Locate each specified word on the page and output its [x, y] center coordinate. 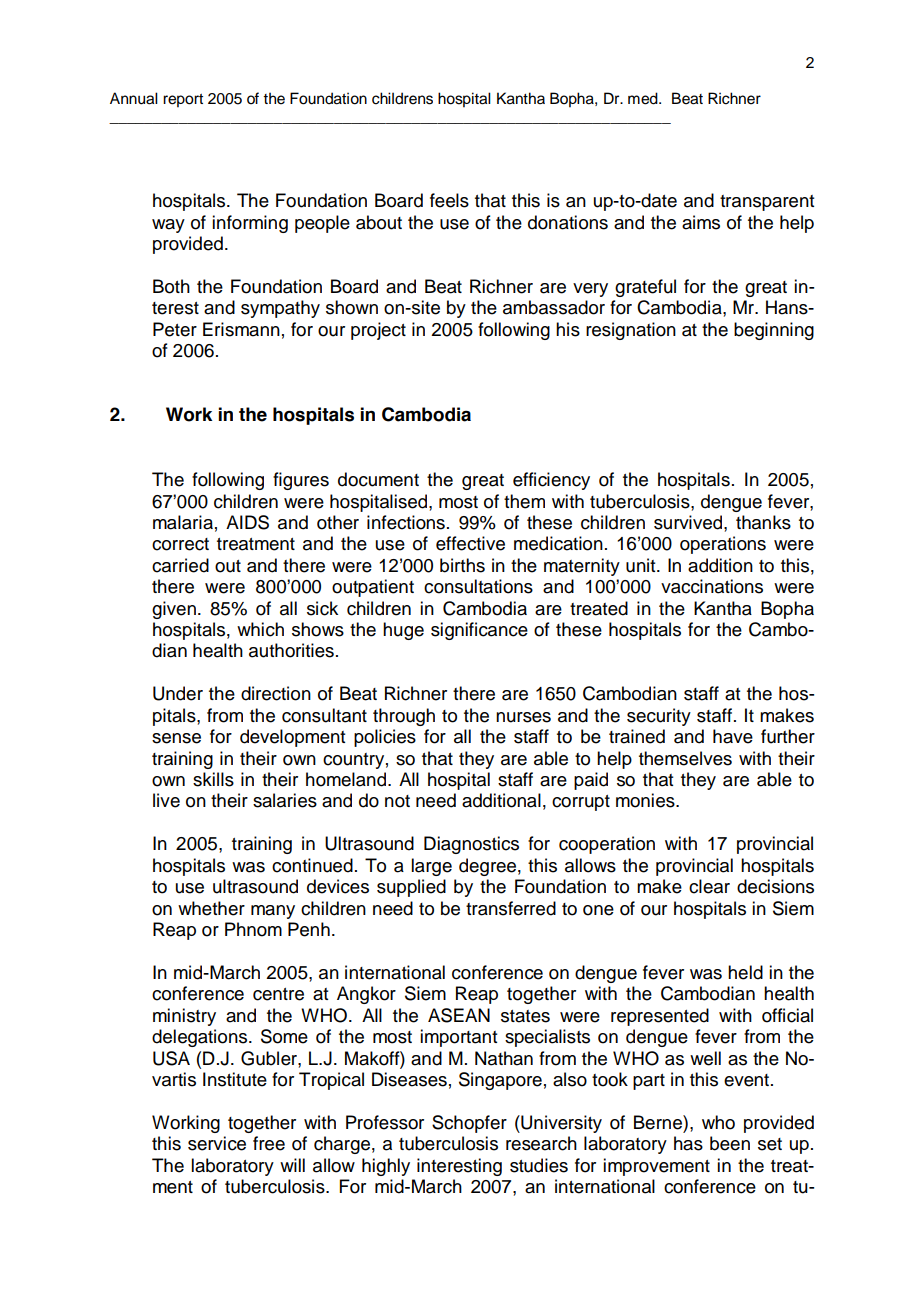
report [183, 101]
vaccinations [712, 586]
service [217, 1143]
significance [479, 631]
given [174, 610]
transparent [767, 203]
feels [449, 200]
